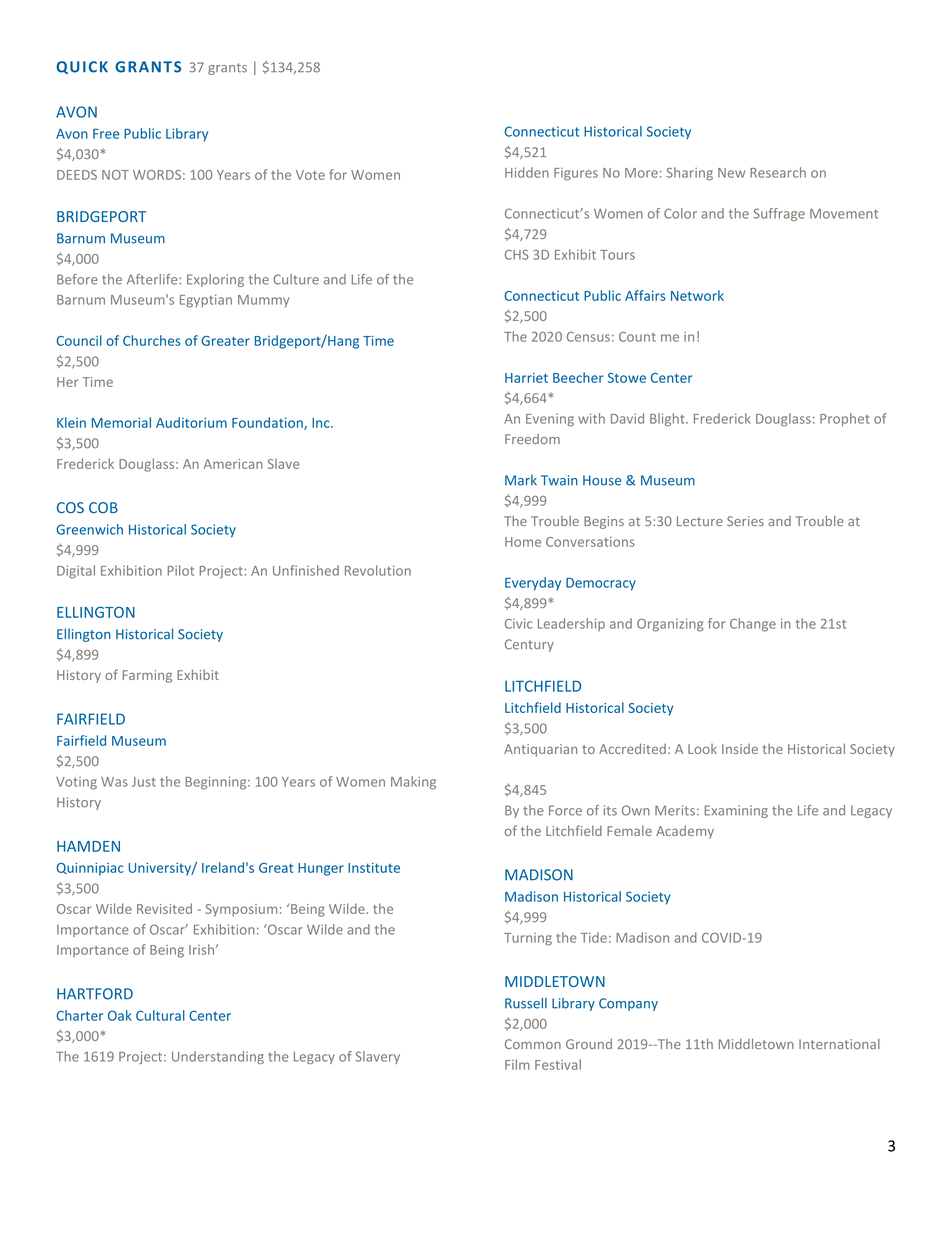  What do you see at coordinates (82, 67) in the screenshot?
I see `QUICK` at bounding box center [82, 67].
